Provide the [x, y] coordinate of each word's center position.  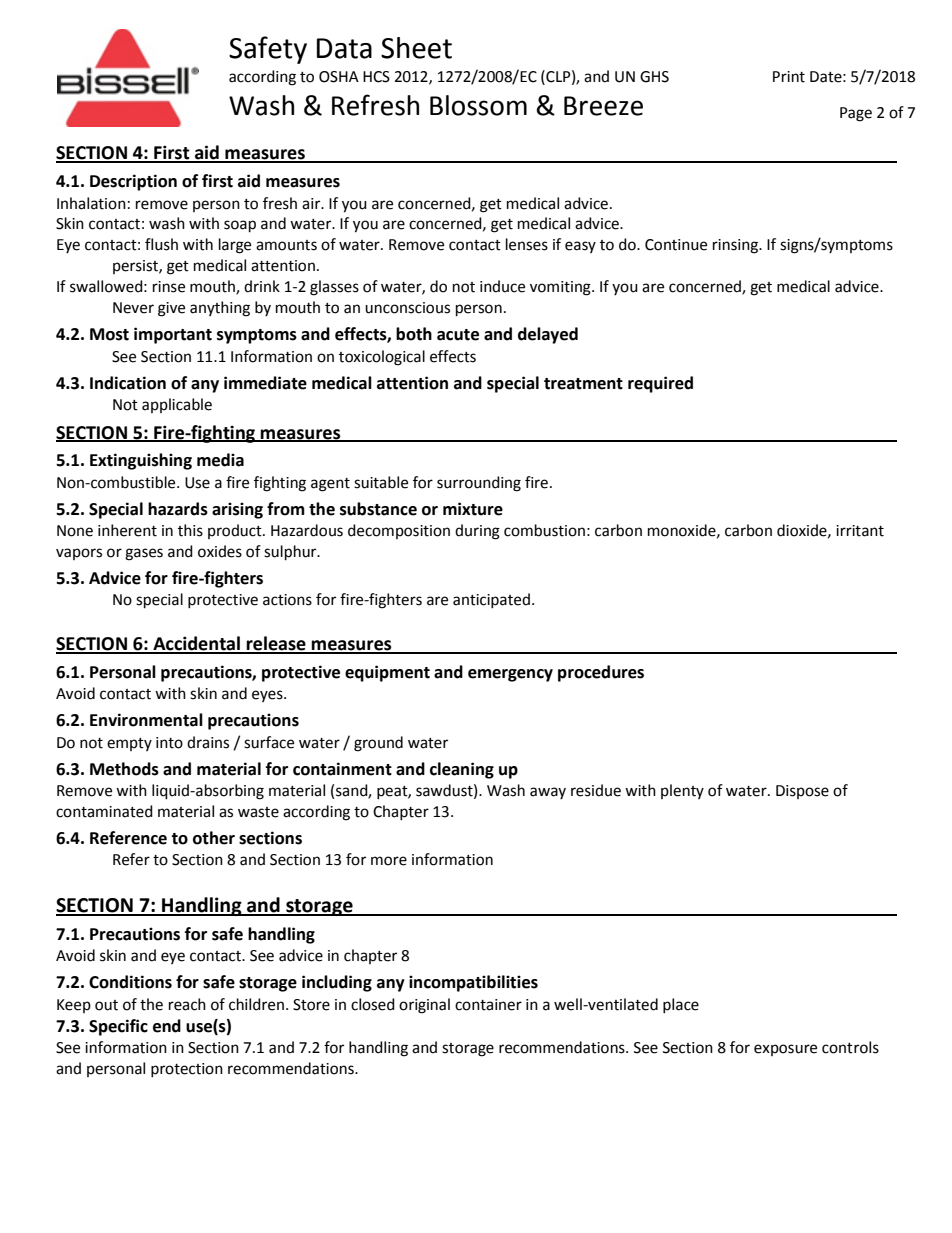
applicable [177, 405]
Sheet [416, 48]
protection [187, 1070]
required [660, 384]
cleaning [462, 770]
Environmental [146, 720]
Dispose [802, 792]
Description [133, 182]
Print [789, 77]
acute [458, 335]
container [488, 1005]
